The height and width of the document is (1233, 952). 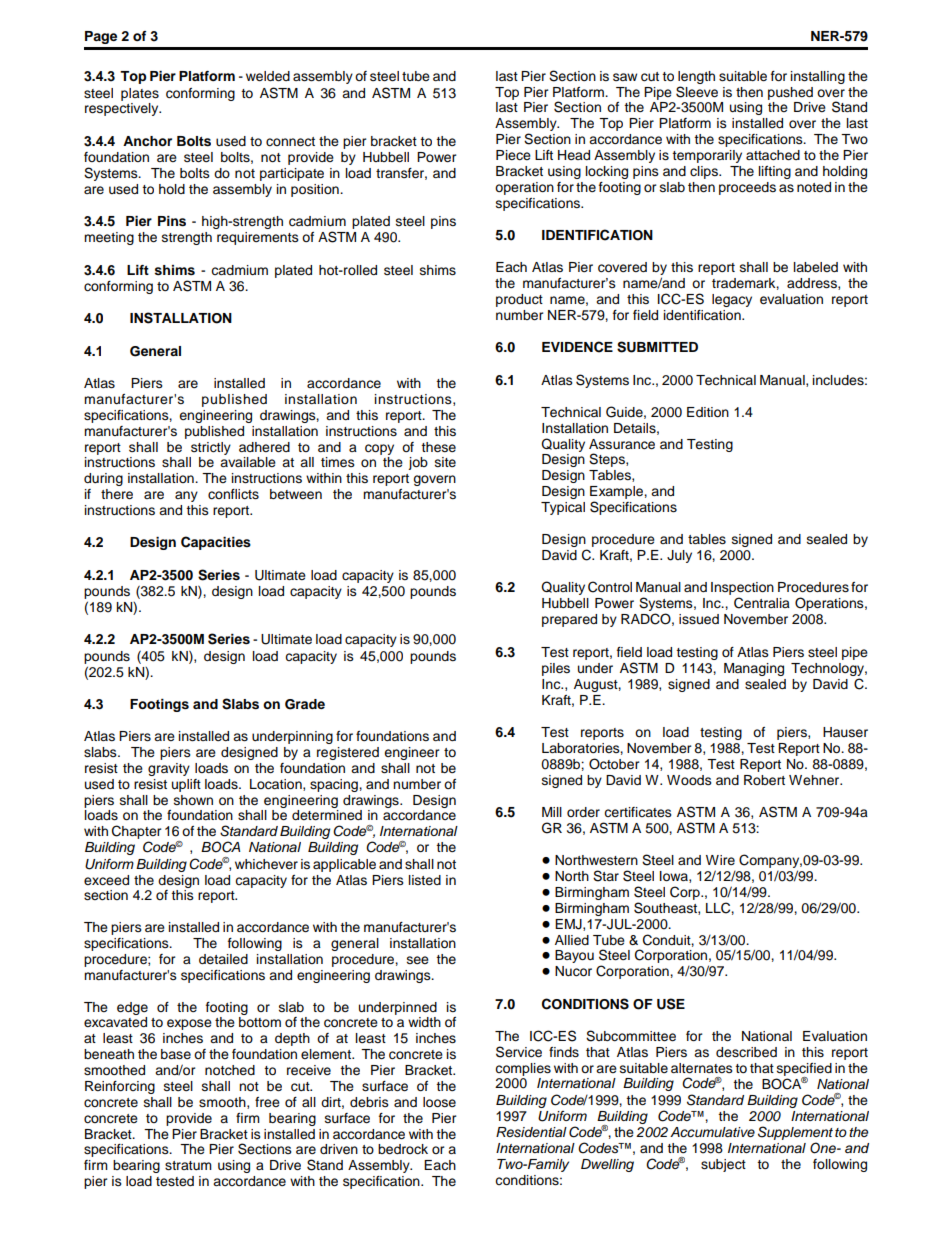 What do you see at coordinates (720, 860) in the document?
I see `Wire` at bounding box center [720, 860].
